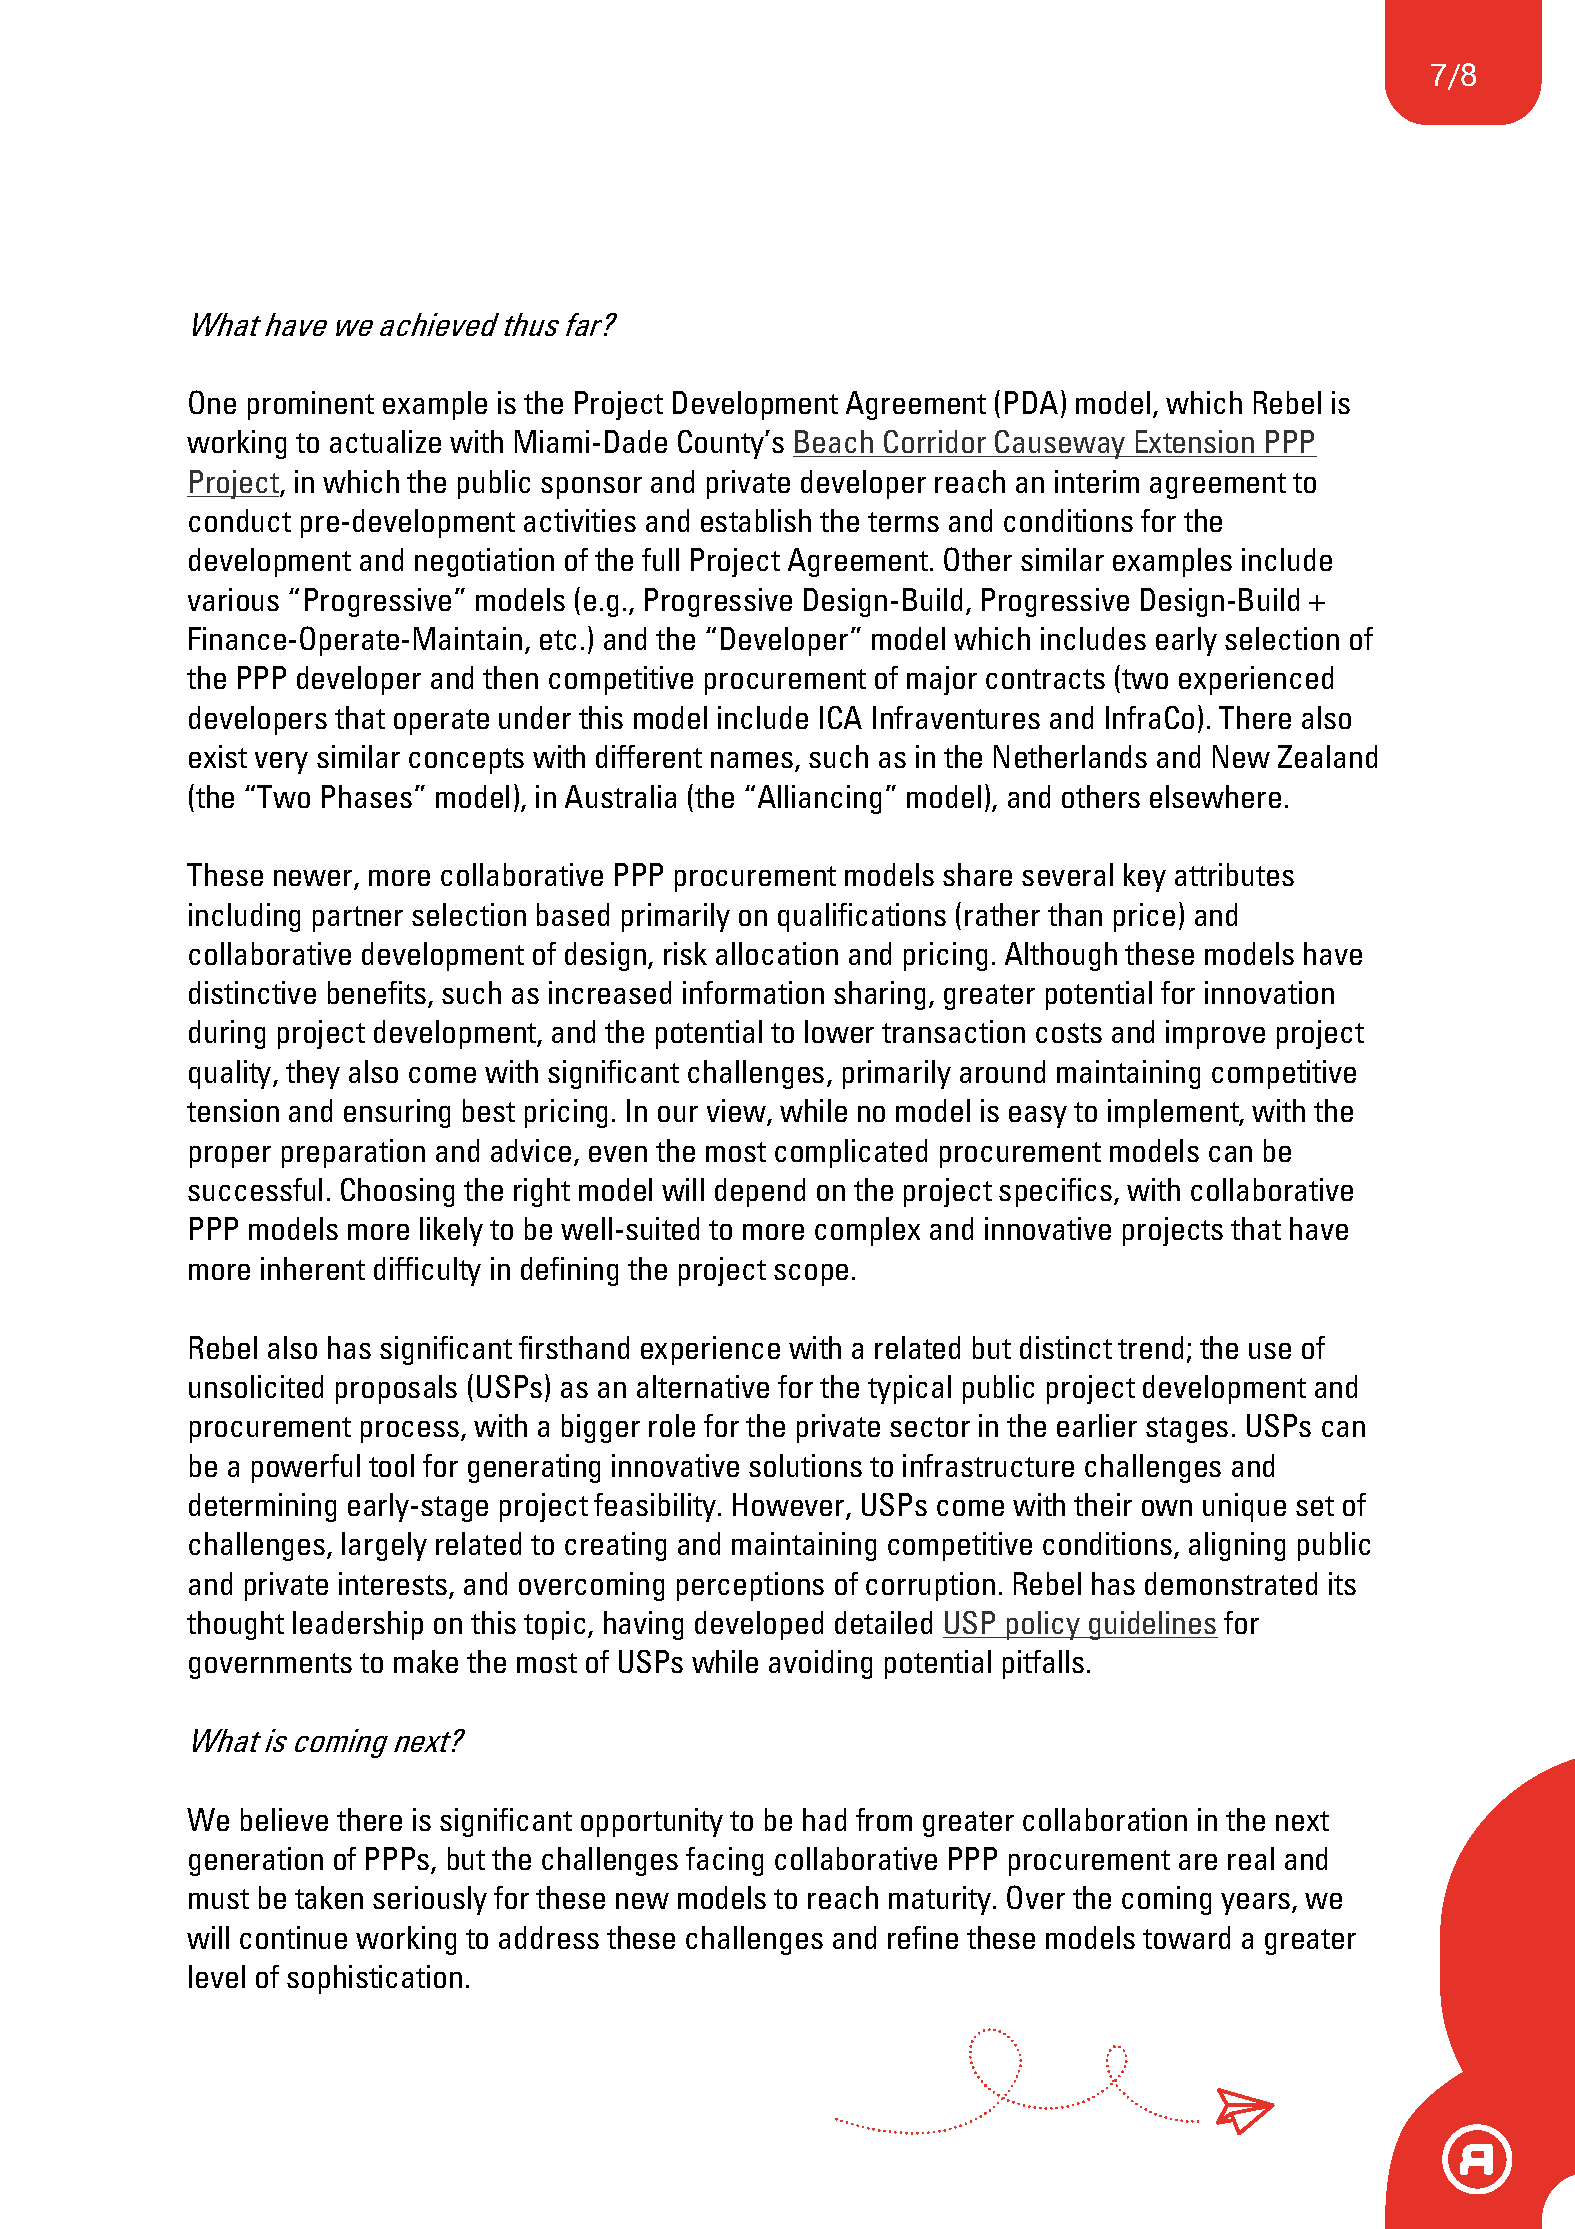  What do you see at coordinates (834, 441) in the image?
I see `Beach` at bounding box center [834, 441].
